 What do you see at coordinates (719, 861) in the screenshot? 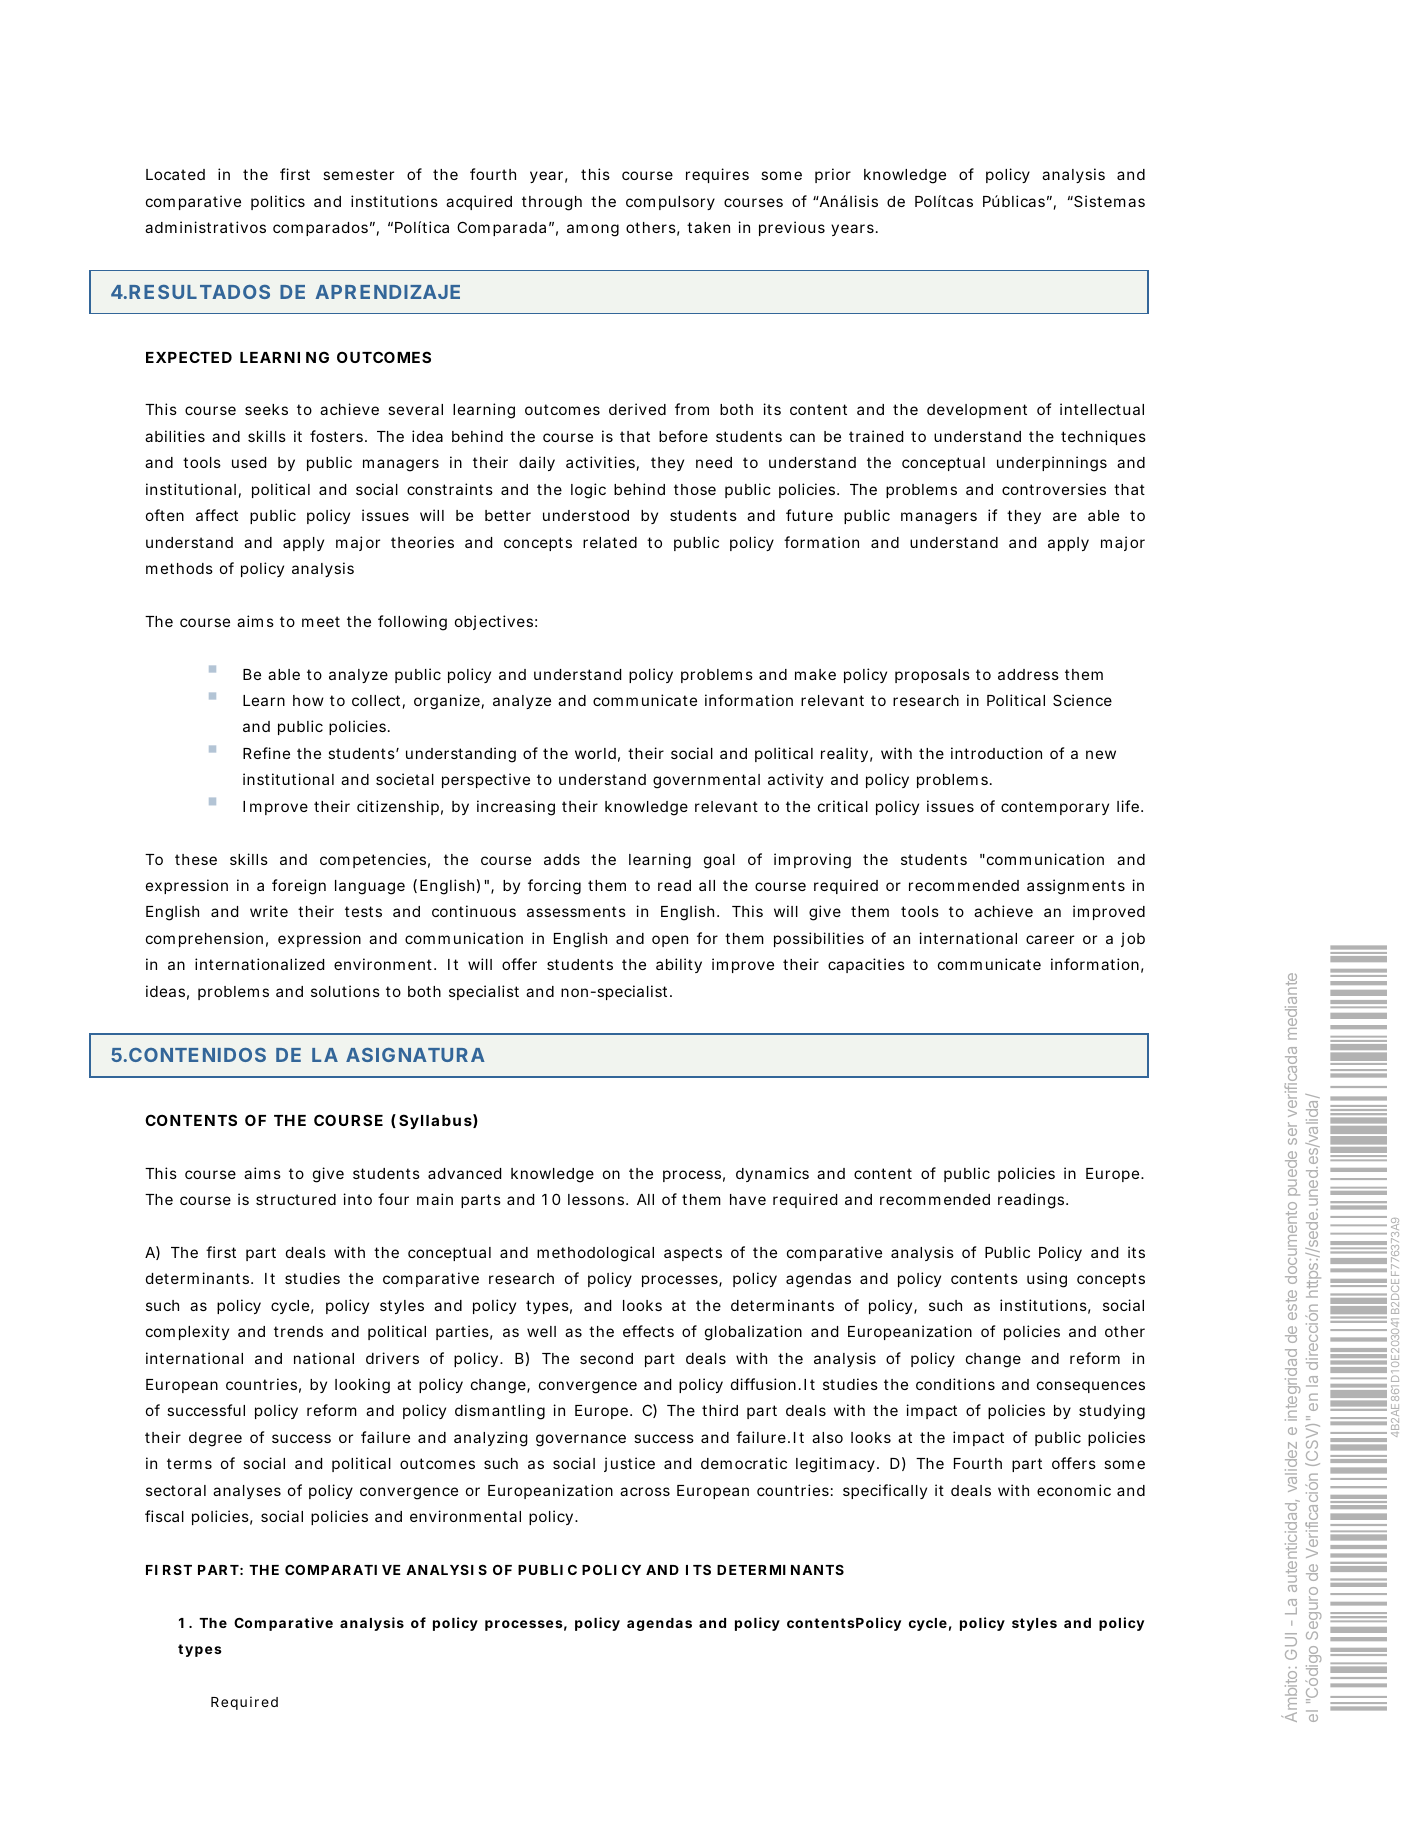
I see `goal` at bounding box center [719, 861].
